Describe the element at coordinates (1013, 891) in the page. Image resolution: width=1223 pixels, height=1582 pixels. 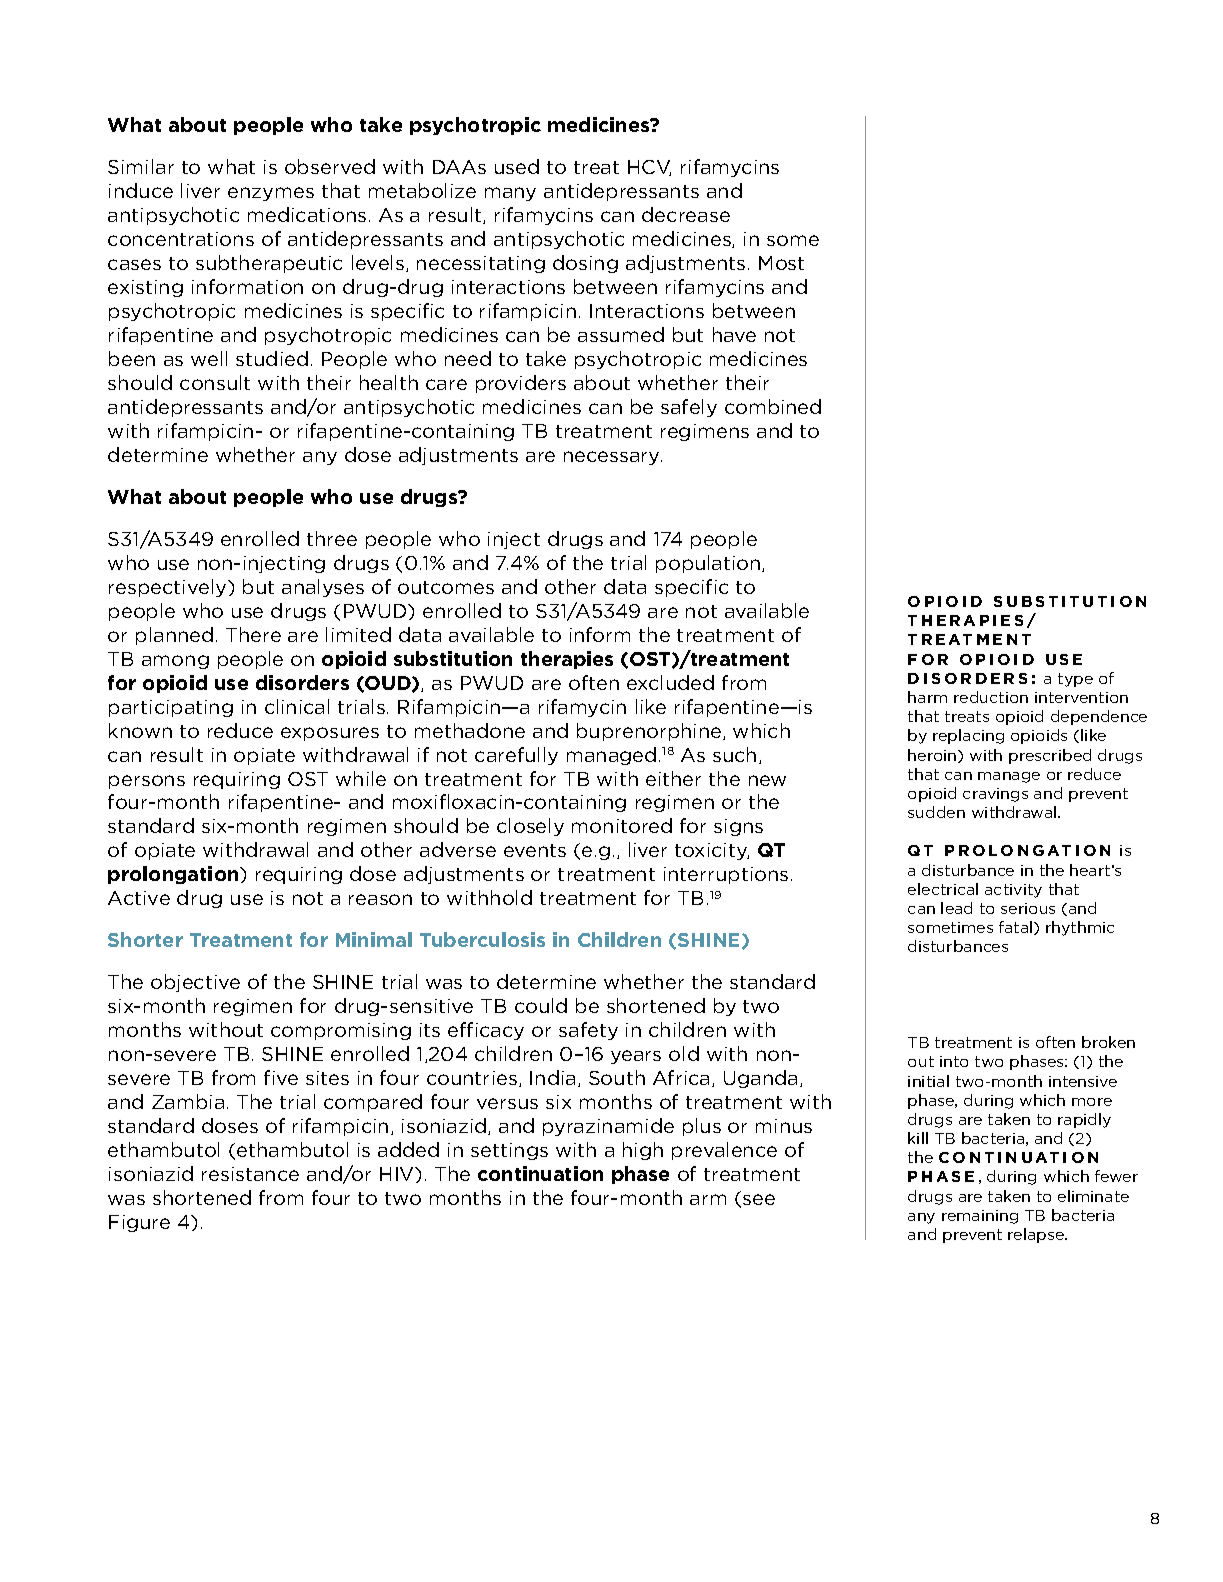
I see `activity` at that location.
